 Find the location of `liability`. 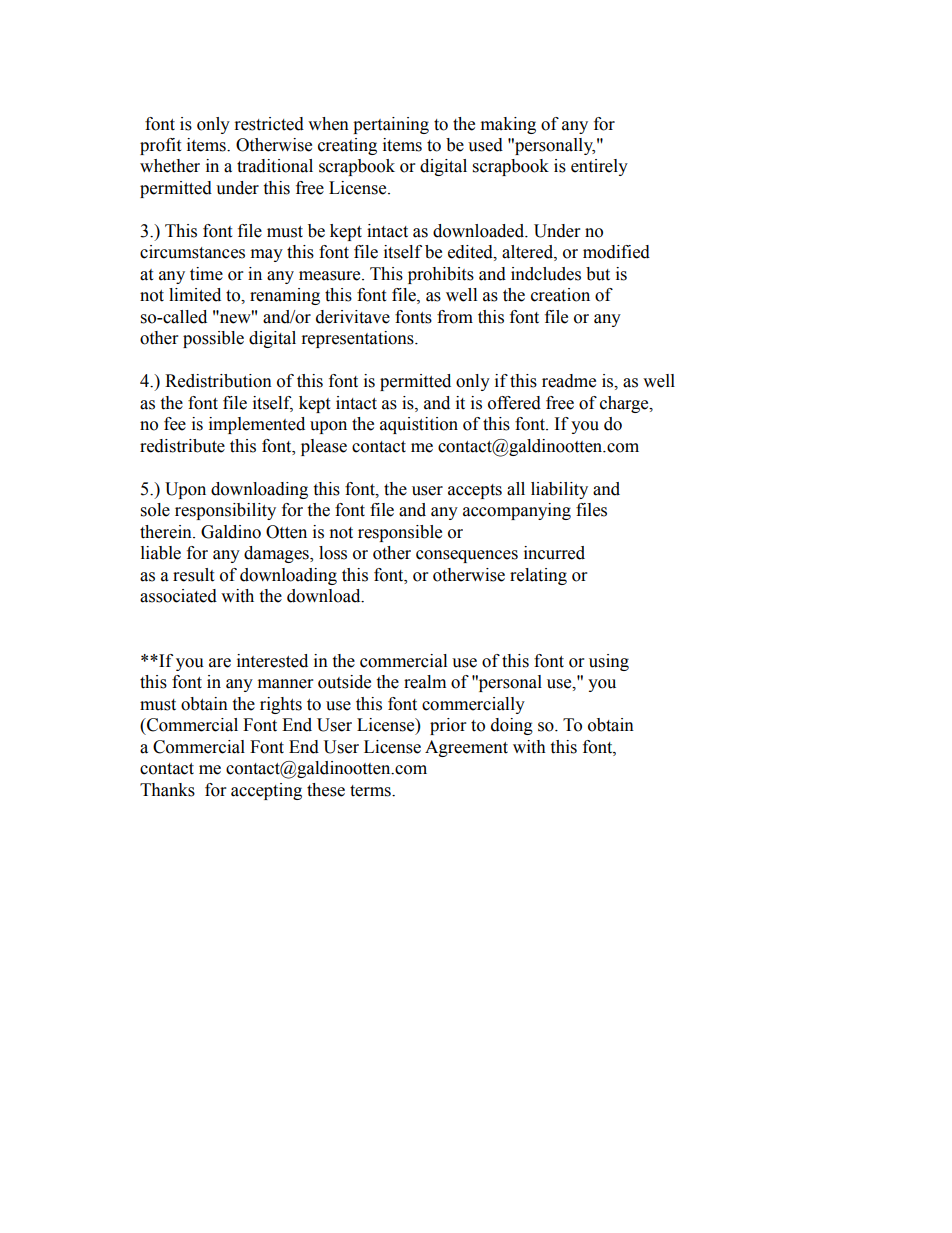

liability is located at coordinates (559, 490).
